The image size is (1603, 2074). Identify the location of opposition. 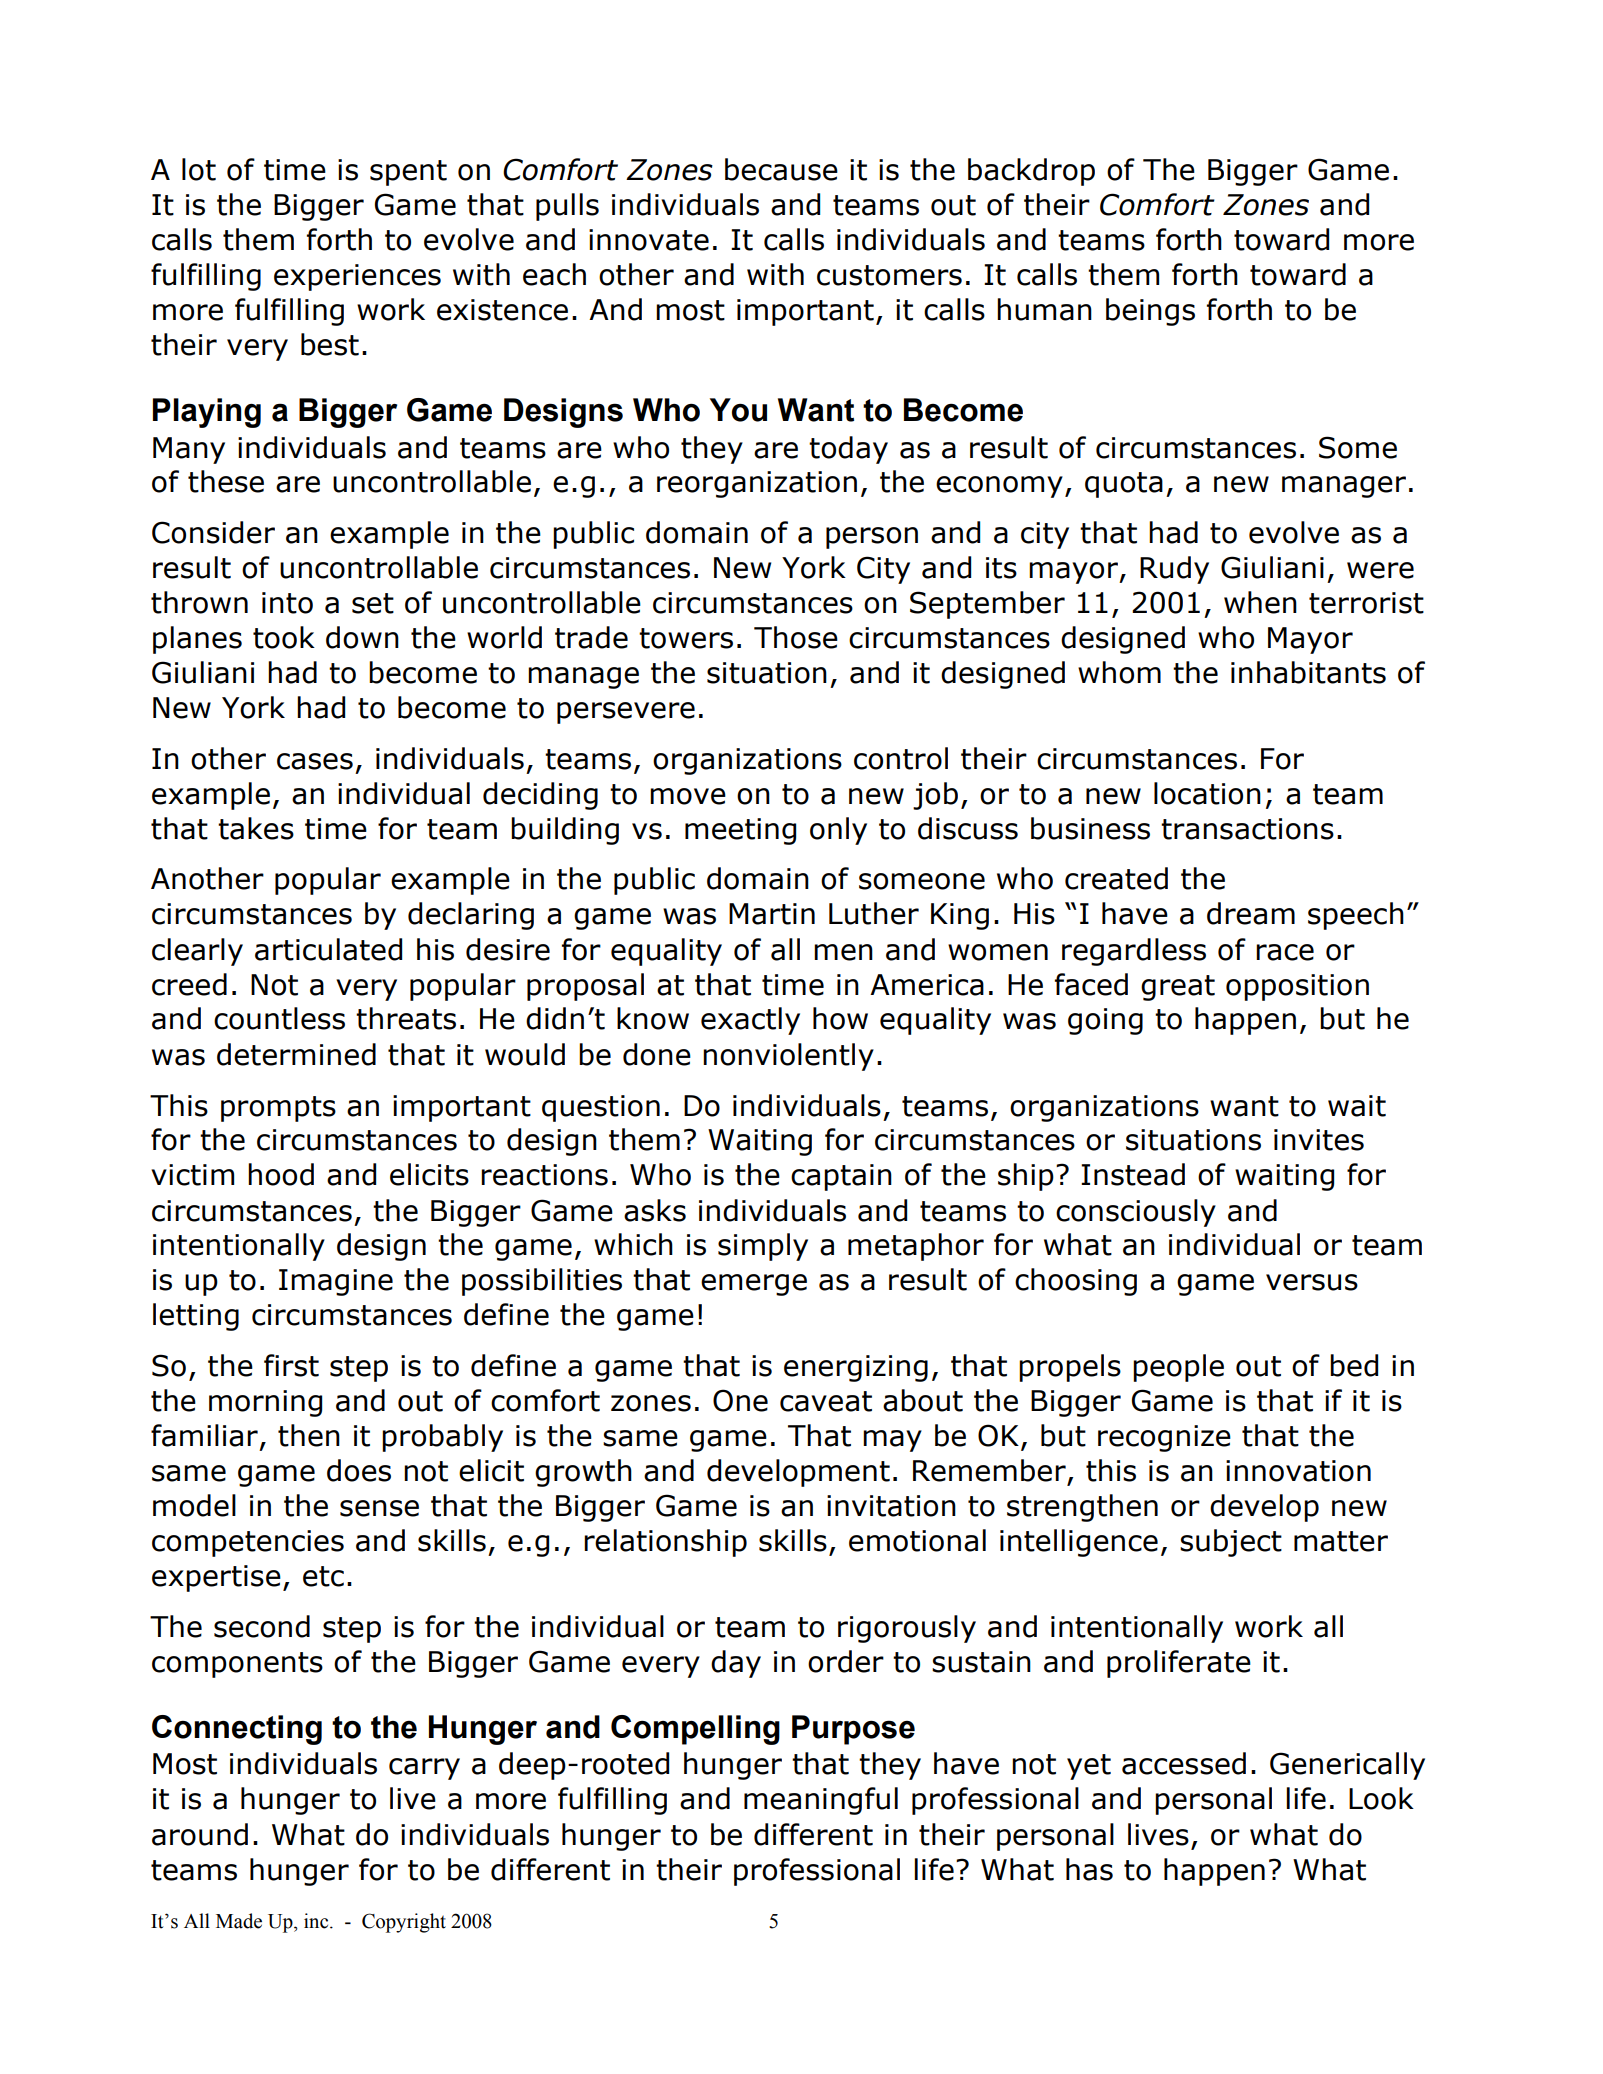
(1297, 987).
